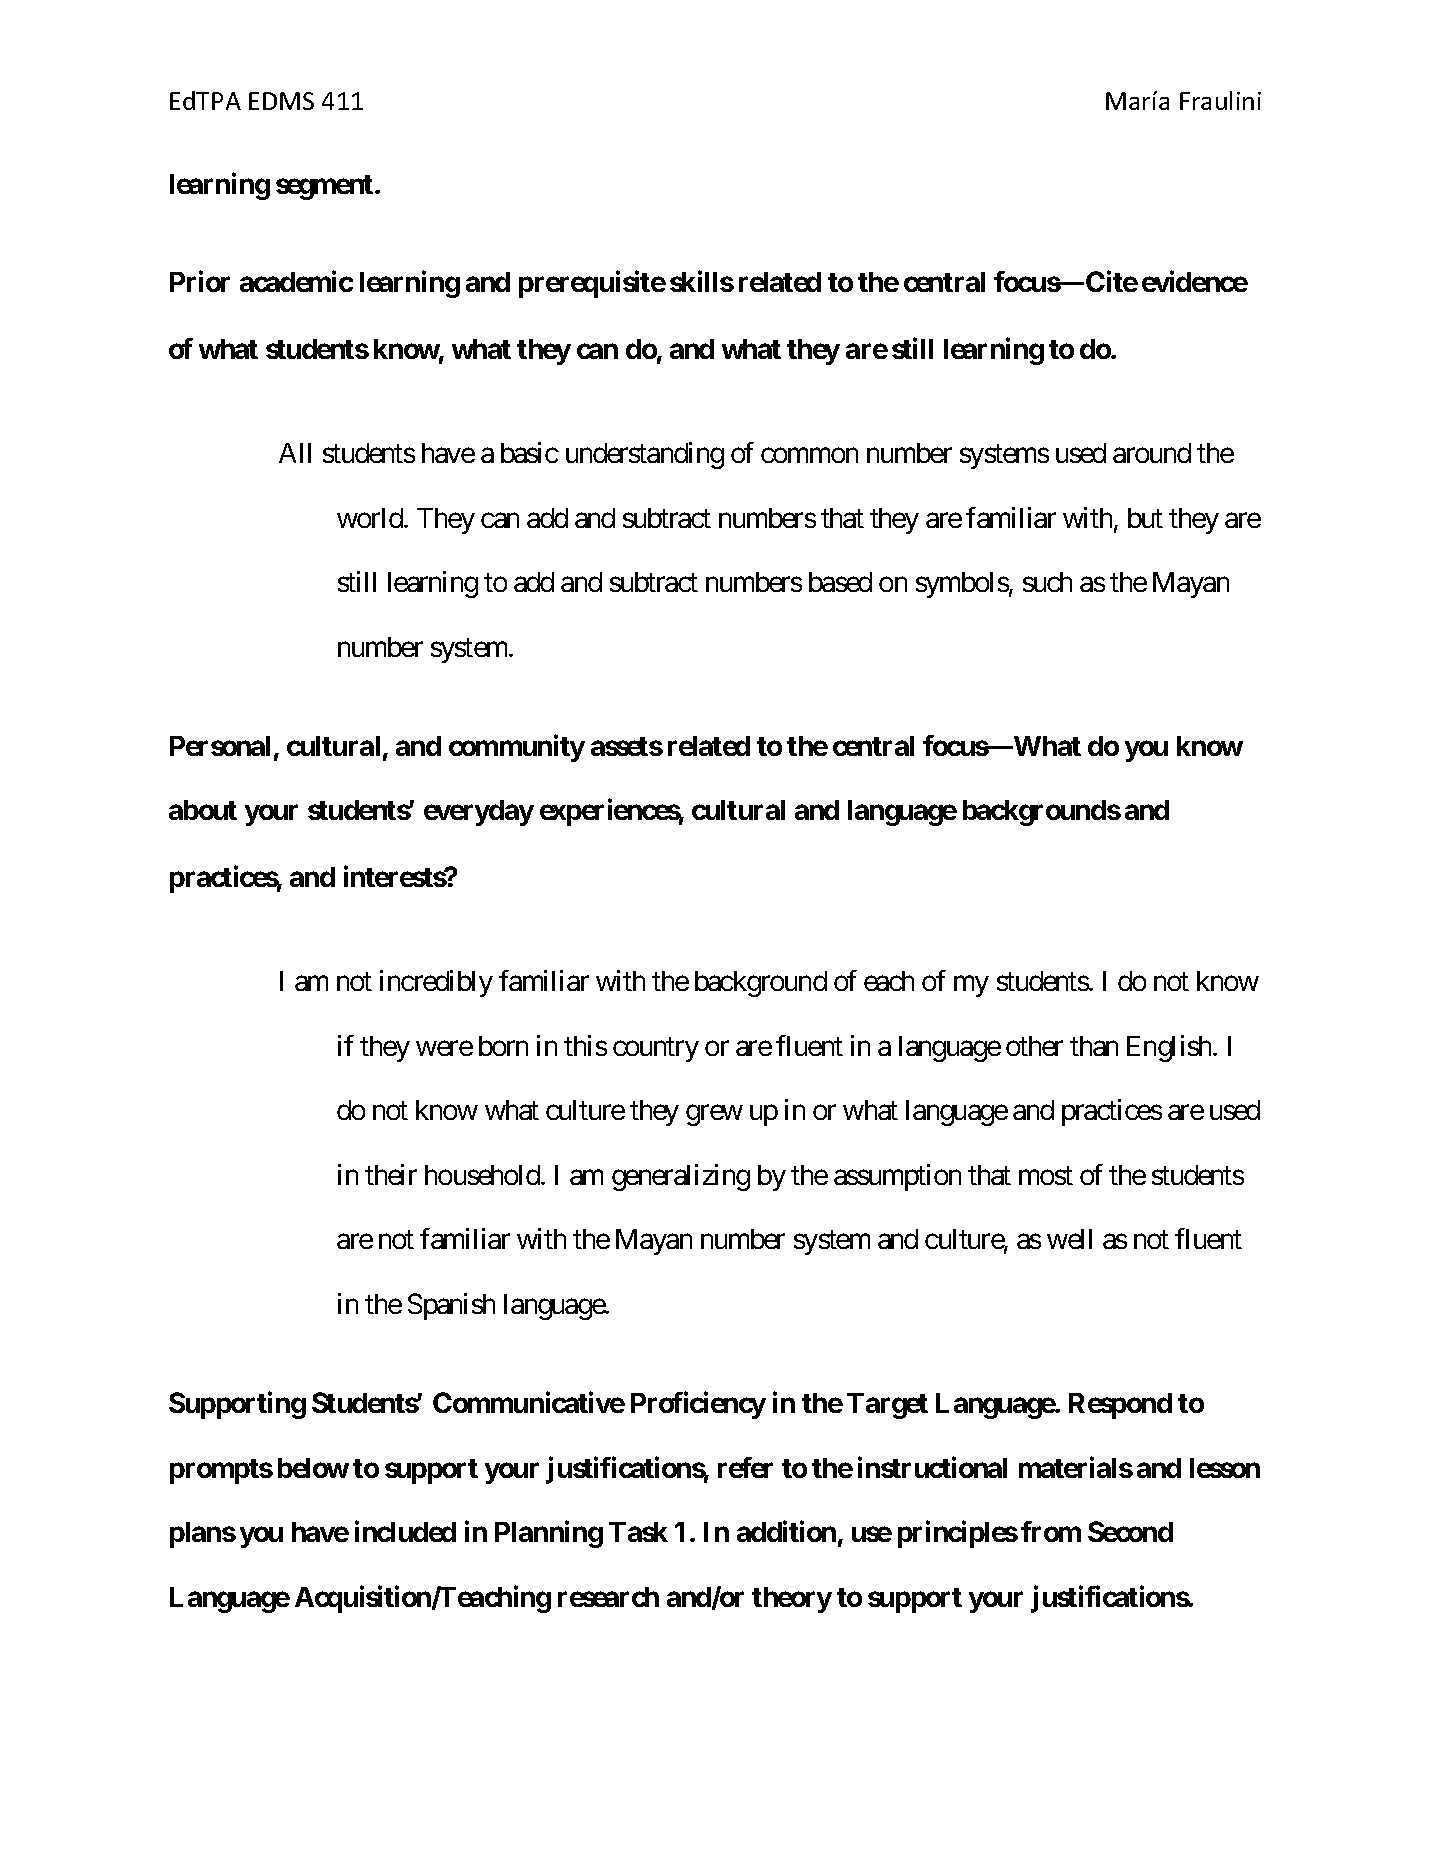  What do you see at coordinates (840, 582) in the screenshot?
I see `based` at bounding box center [840, 582].
